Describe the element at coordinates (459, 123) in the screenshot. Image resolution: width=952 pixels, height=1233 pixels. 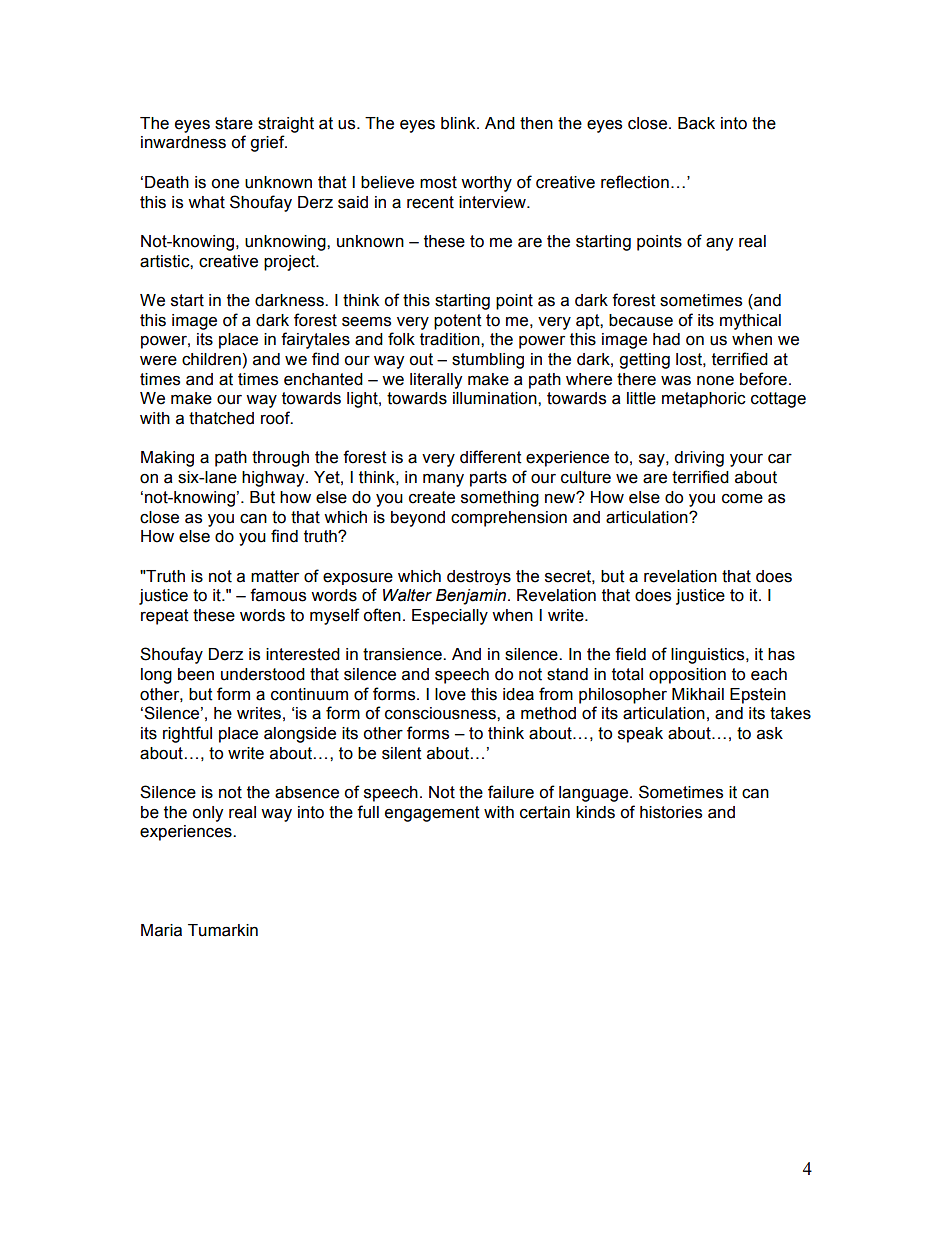
I see `blink` at that location.
